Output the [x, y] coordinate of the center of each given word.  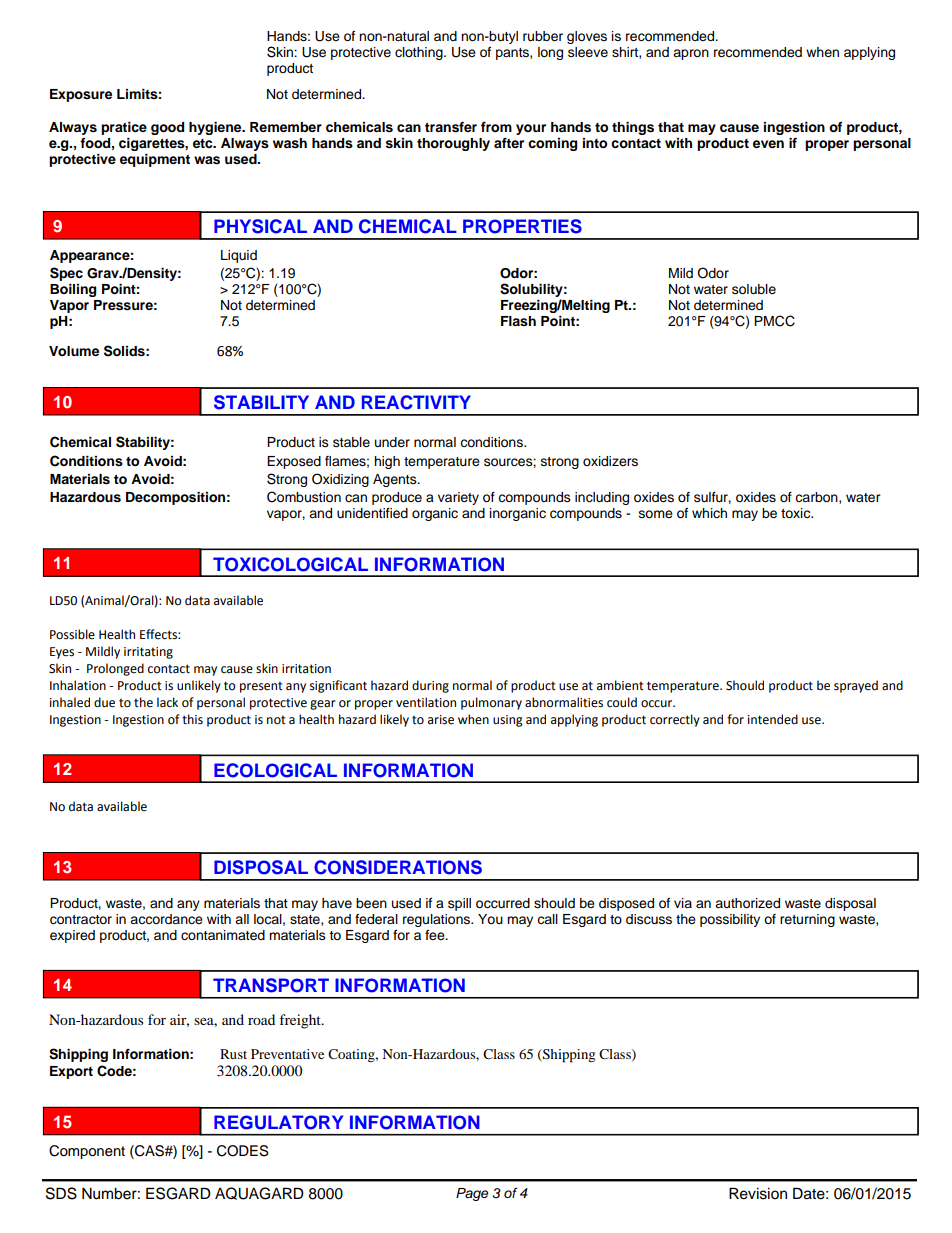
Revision [758, 1193]
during [430, 686]
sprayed [856, 686]
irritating [148, 653]
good [167, 128]
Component [87, 1152]
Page [472, 1194]
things [633, 128]
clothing [420, 53]
